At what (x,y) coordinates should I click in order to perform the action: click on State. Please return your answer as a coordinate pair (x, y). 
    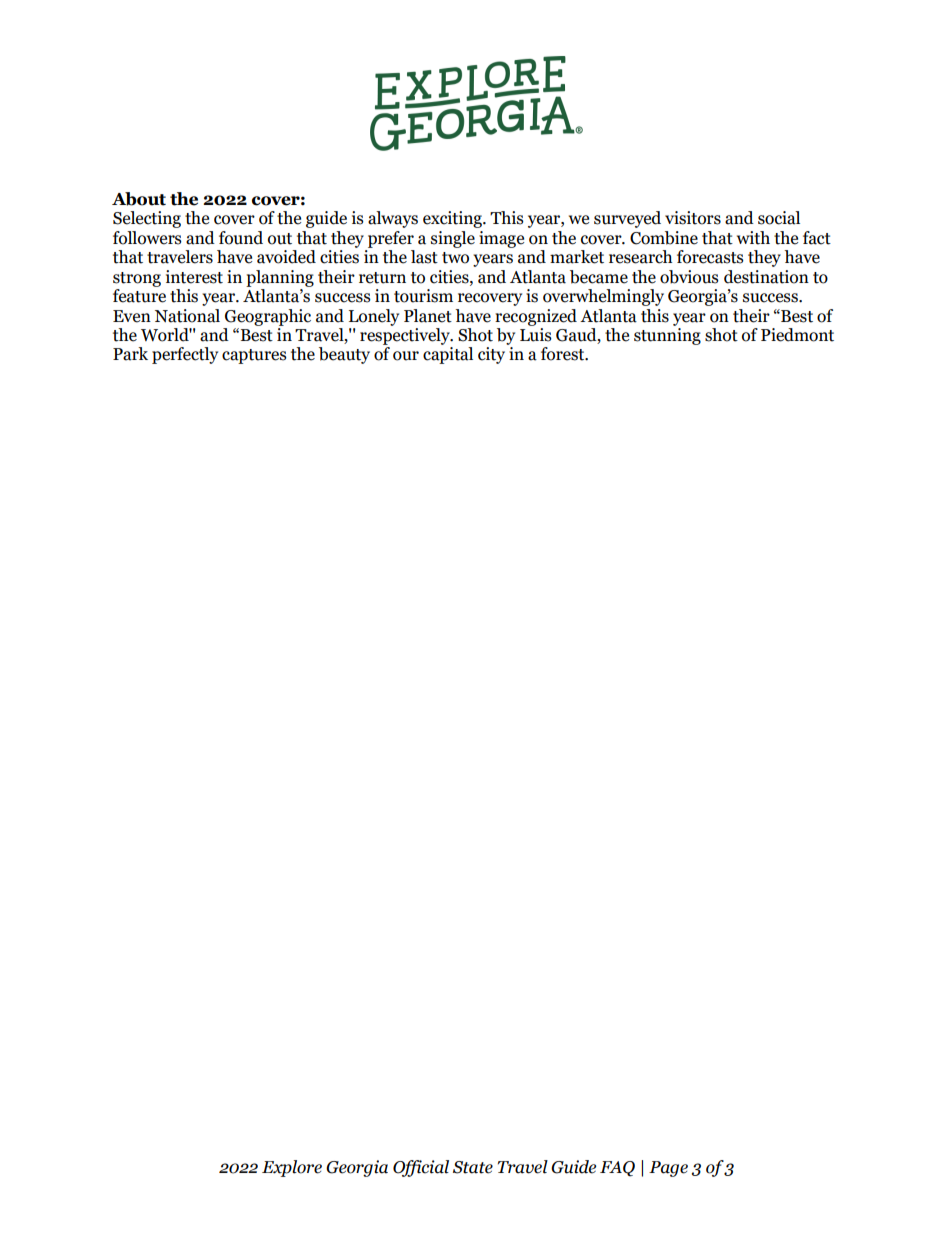
    Looking at the image, I should click on (473, 1167).
